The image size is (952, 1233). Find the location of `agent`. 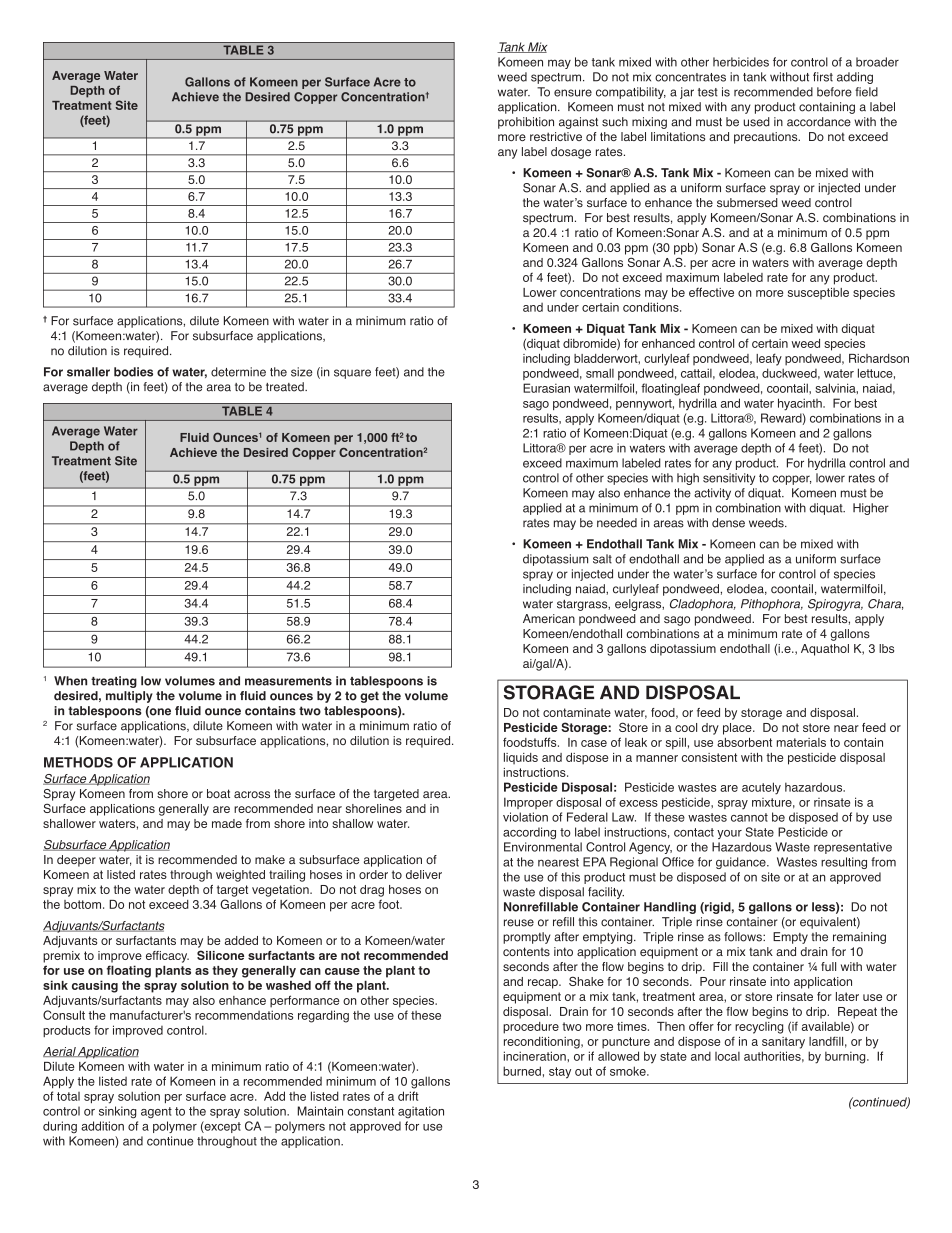

agent is located at coordinates (156, 1113).
